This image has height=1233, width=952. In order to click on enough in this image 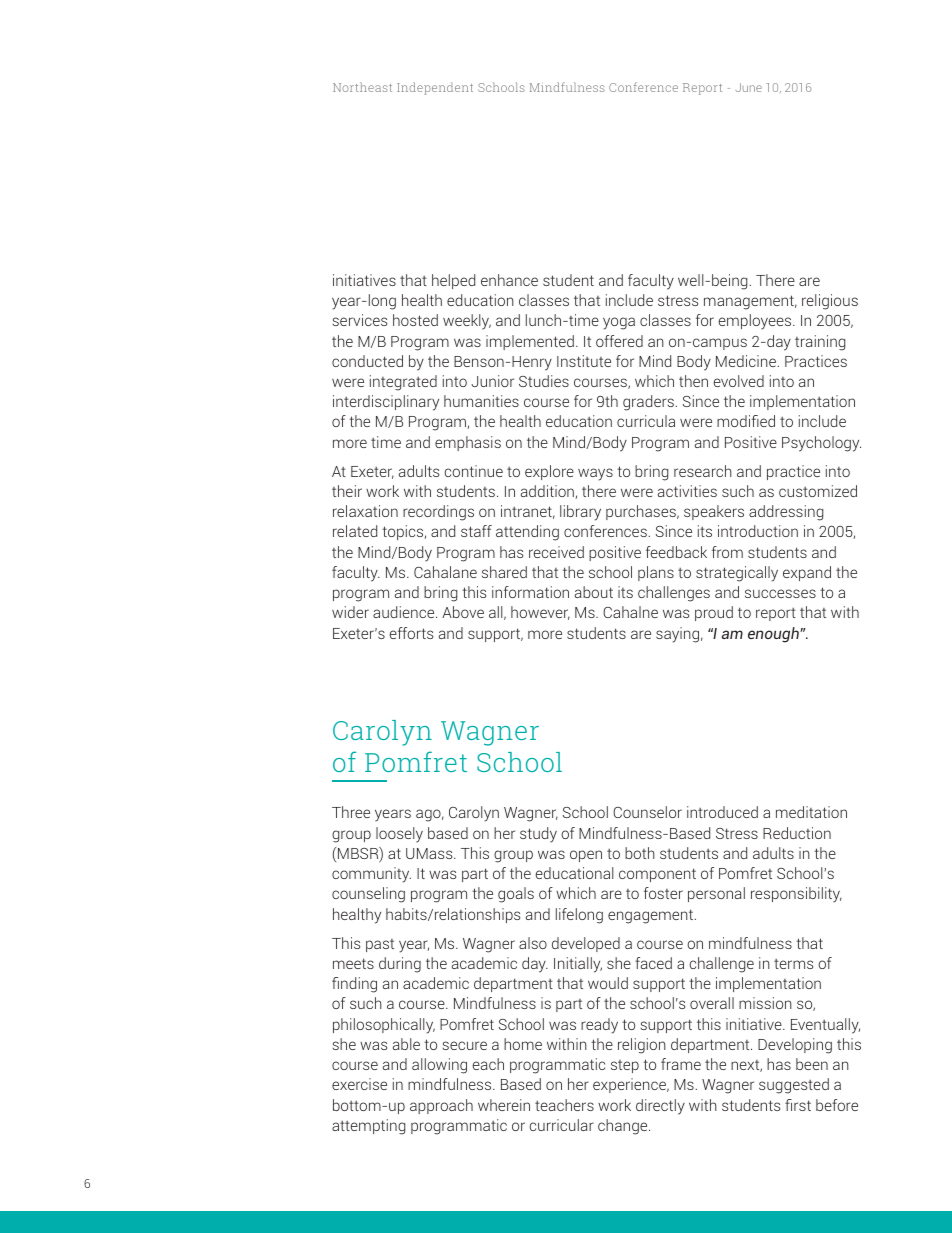, I will do `click(774, 635)`.
